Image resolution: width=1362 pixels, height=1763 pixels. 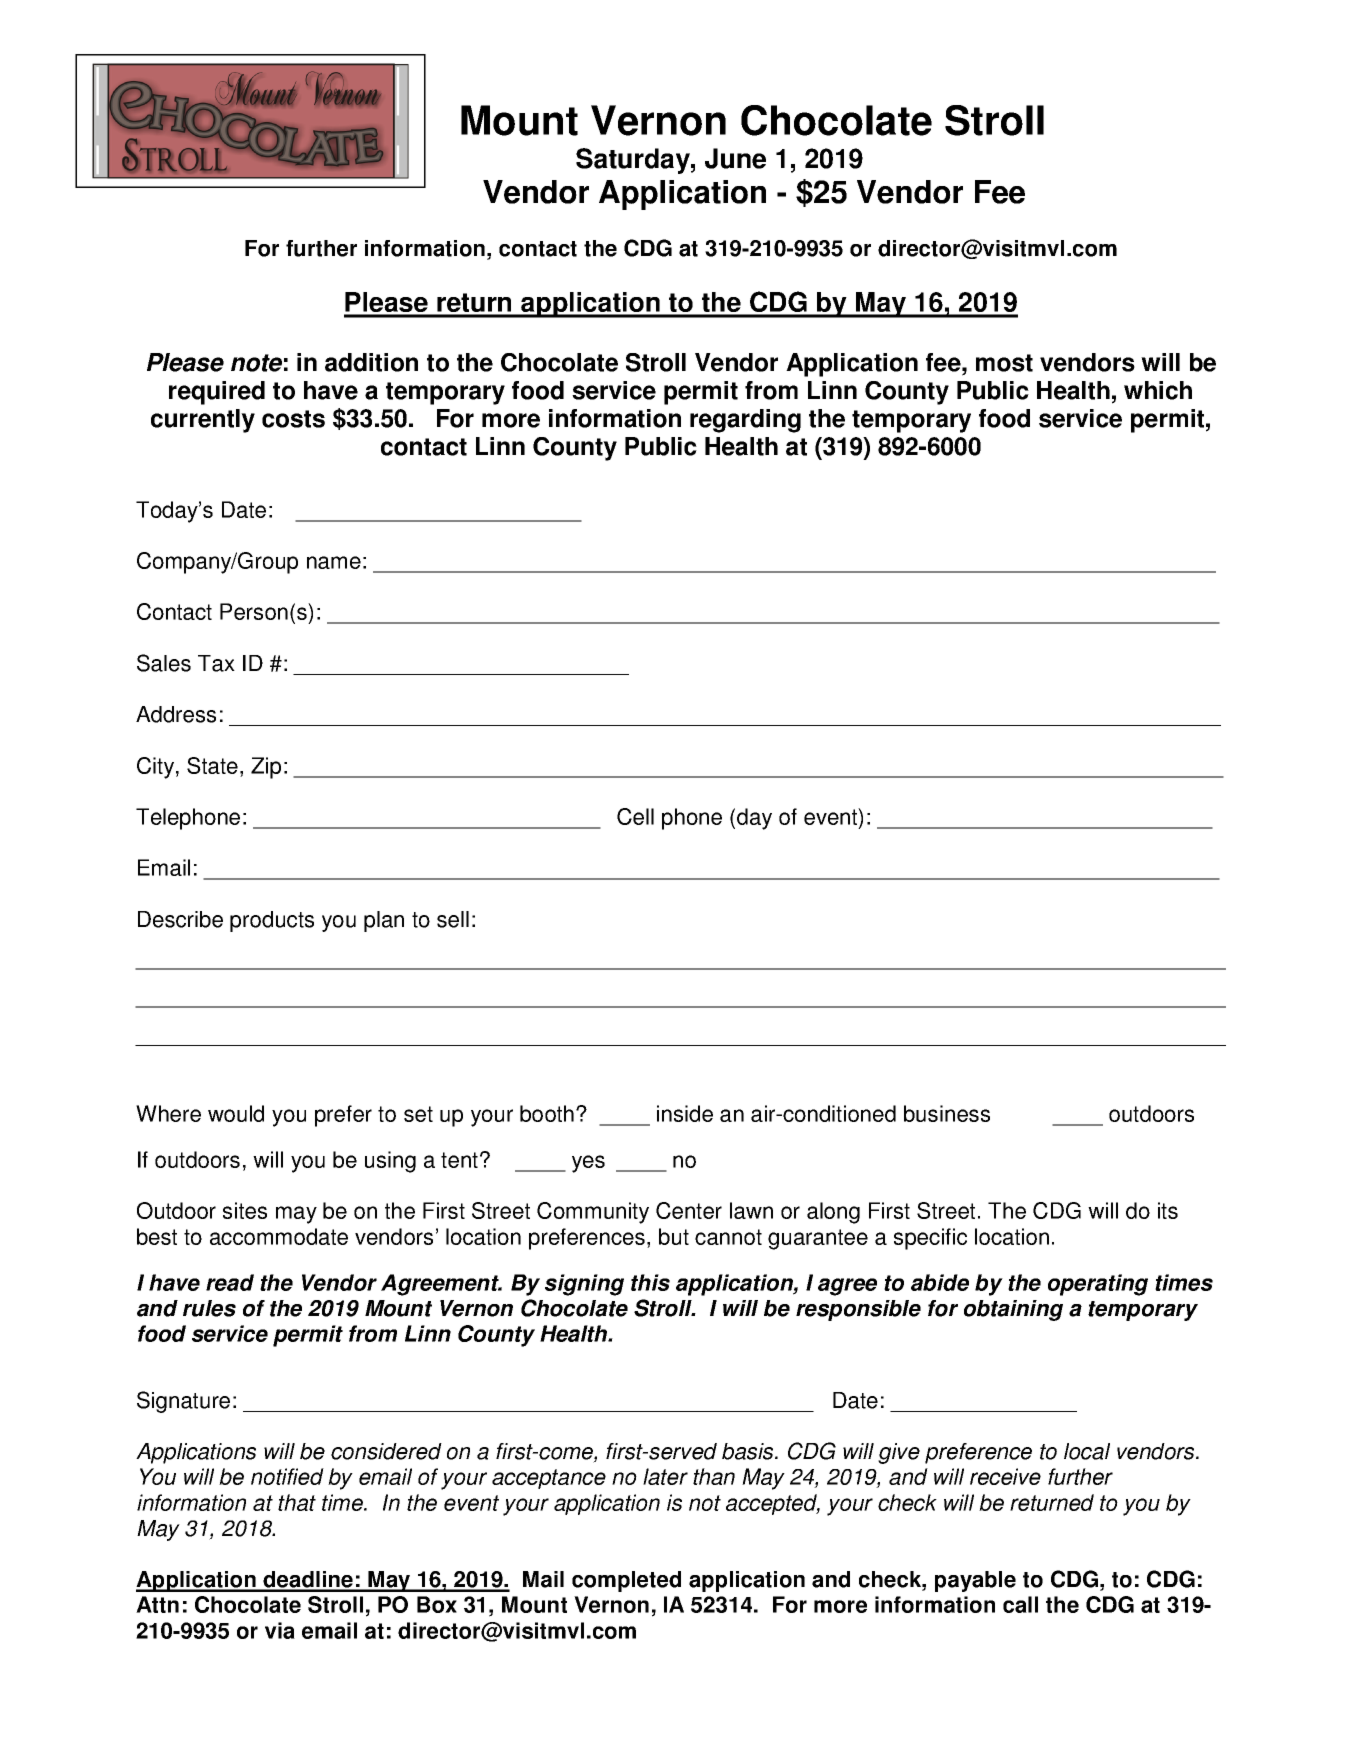 What do you see at coordinates (947, 1113) in the screenshot?
I see `business` at bounding box center [947, 1113].
